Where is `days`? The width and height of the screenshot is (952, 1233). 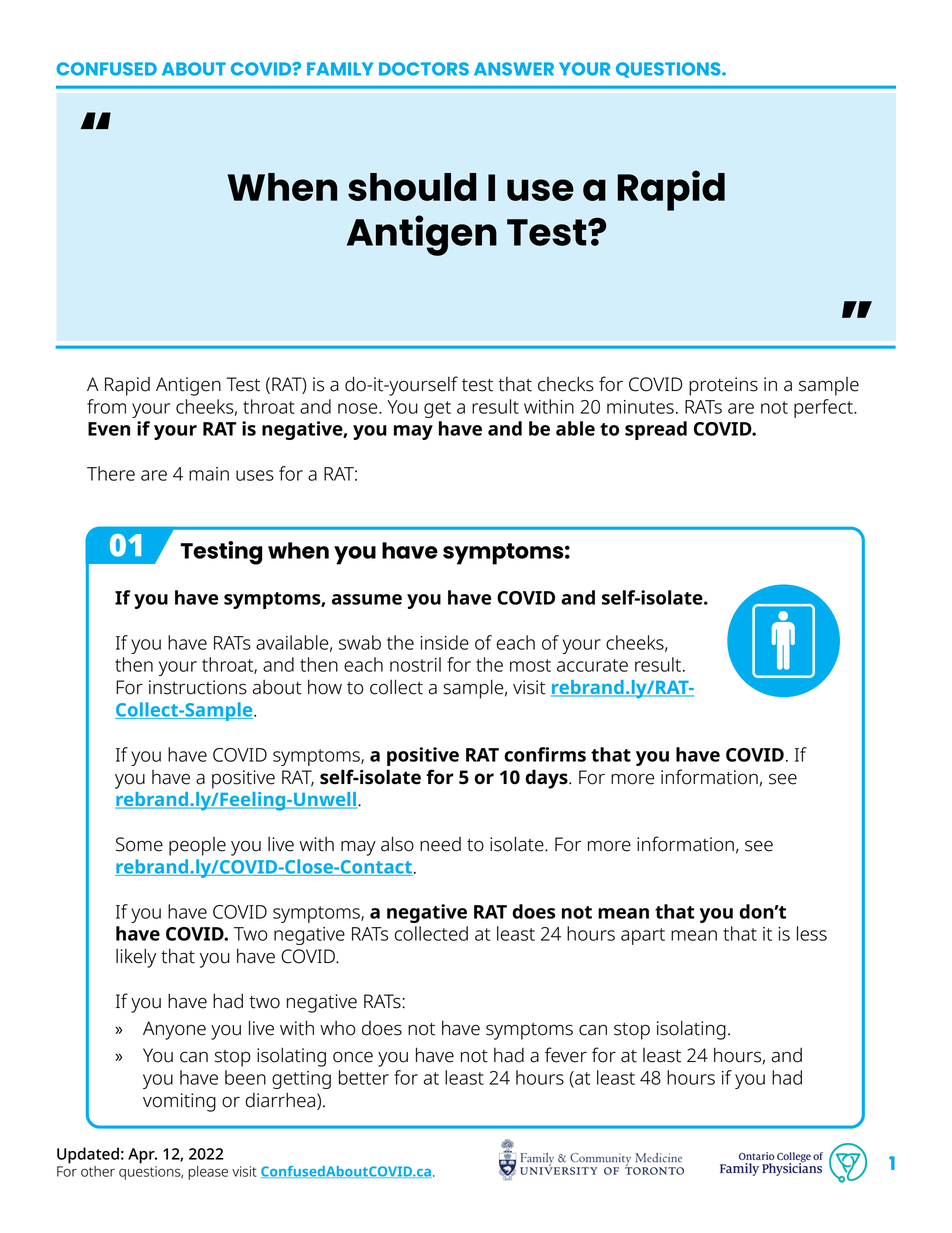 days is located at coordinates (547, 779).
